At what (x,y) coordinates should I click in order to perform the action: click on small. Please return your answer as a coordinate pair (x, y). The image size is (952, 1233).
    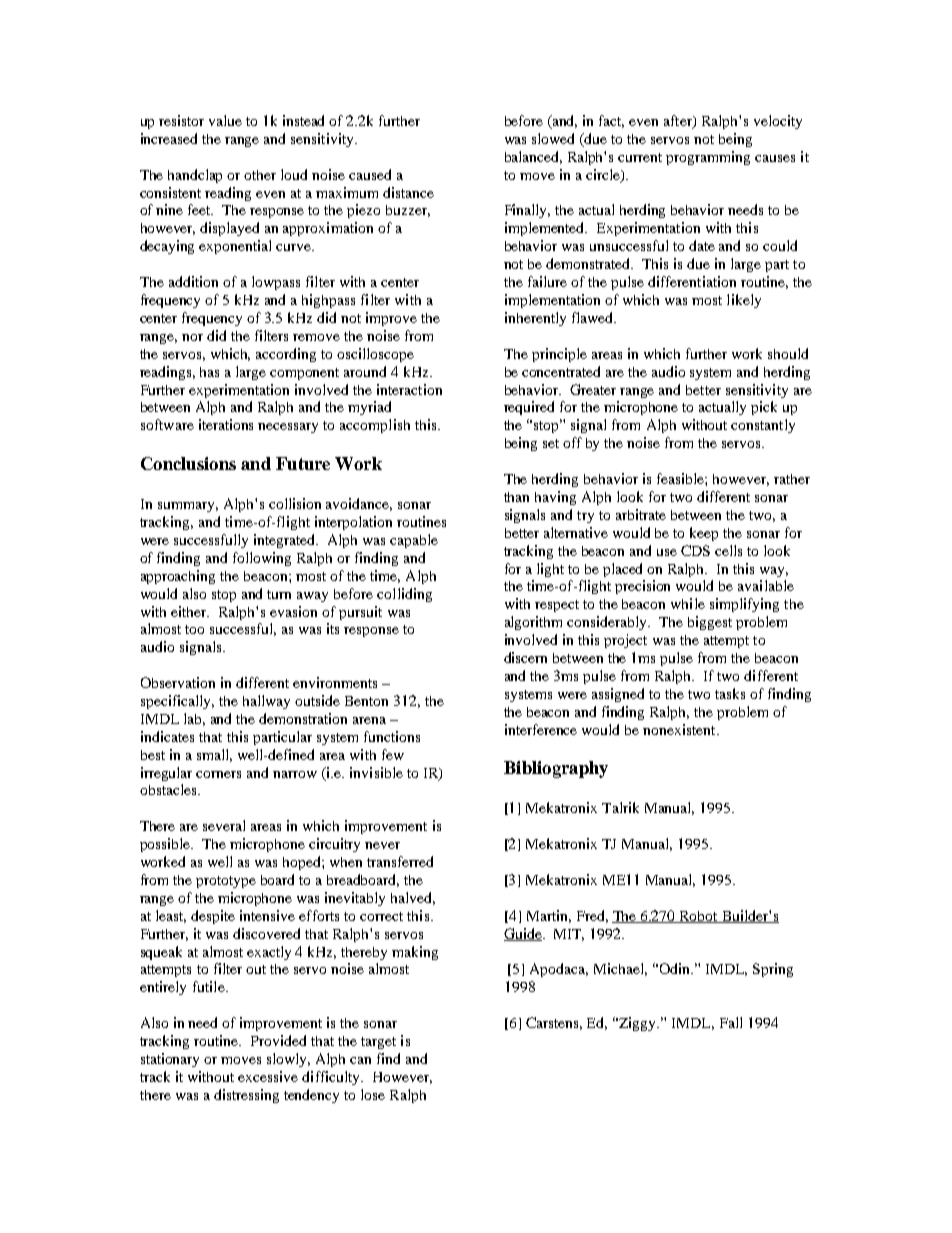
    Looking at the image, I should click on (214, 755).
